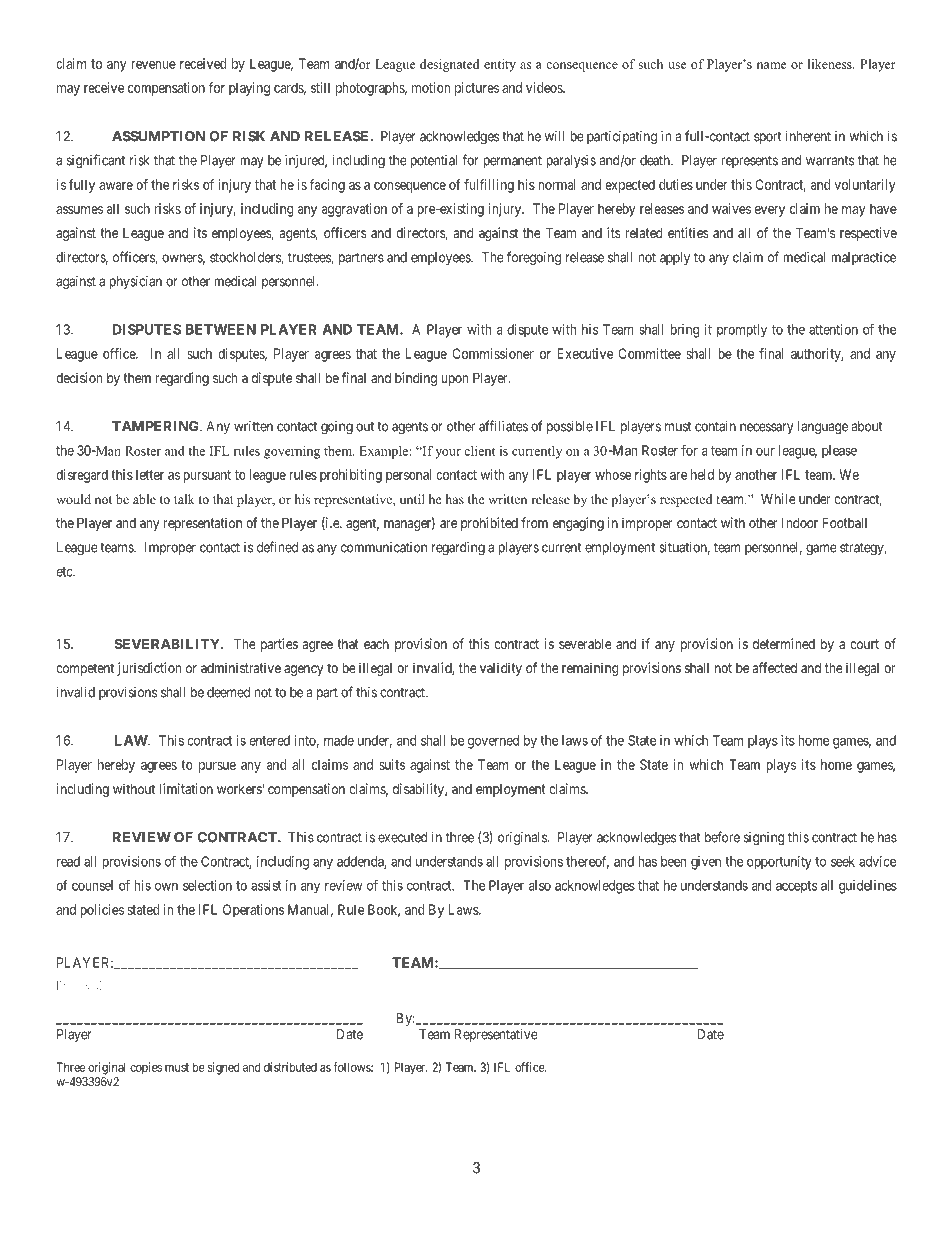 This screenshot has height=1233, width=952. What do you see at coordinates (477, 89) in the screenshot?
I see `pictures` at bounding box center [477, 89].
